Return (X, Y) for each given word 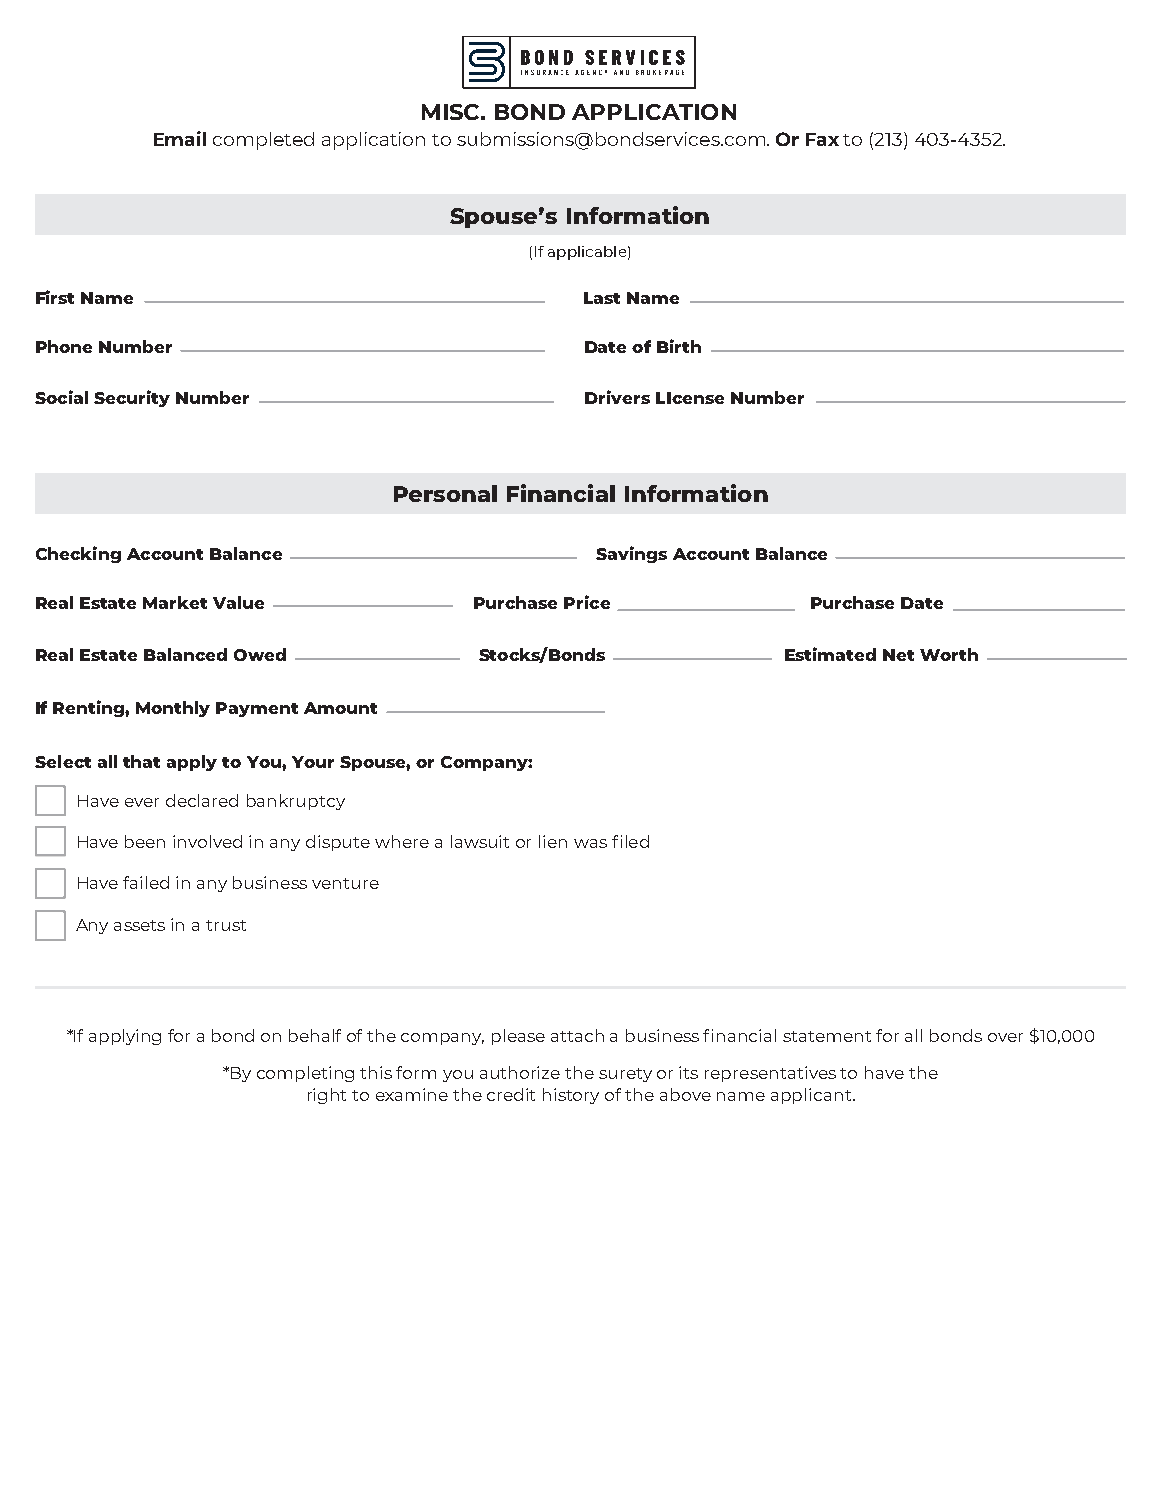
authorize (520, 1072)
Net (898, 655)
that (141, 761)
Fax (822, 139)
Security (132, 398)
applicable (587, 253)
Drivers (617, 397)
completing (305, 1074)
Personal (445, 493)
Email (180, 138)
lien (553, 841)
